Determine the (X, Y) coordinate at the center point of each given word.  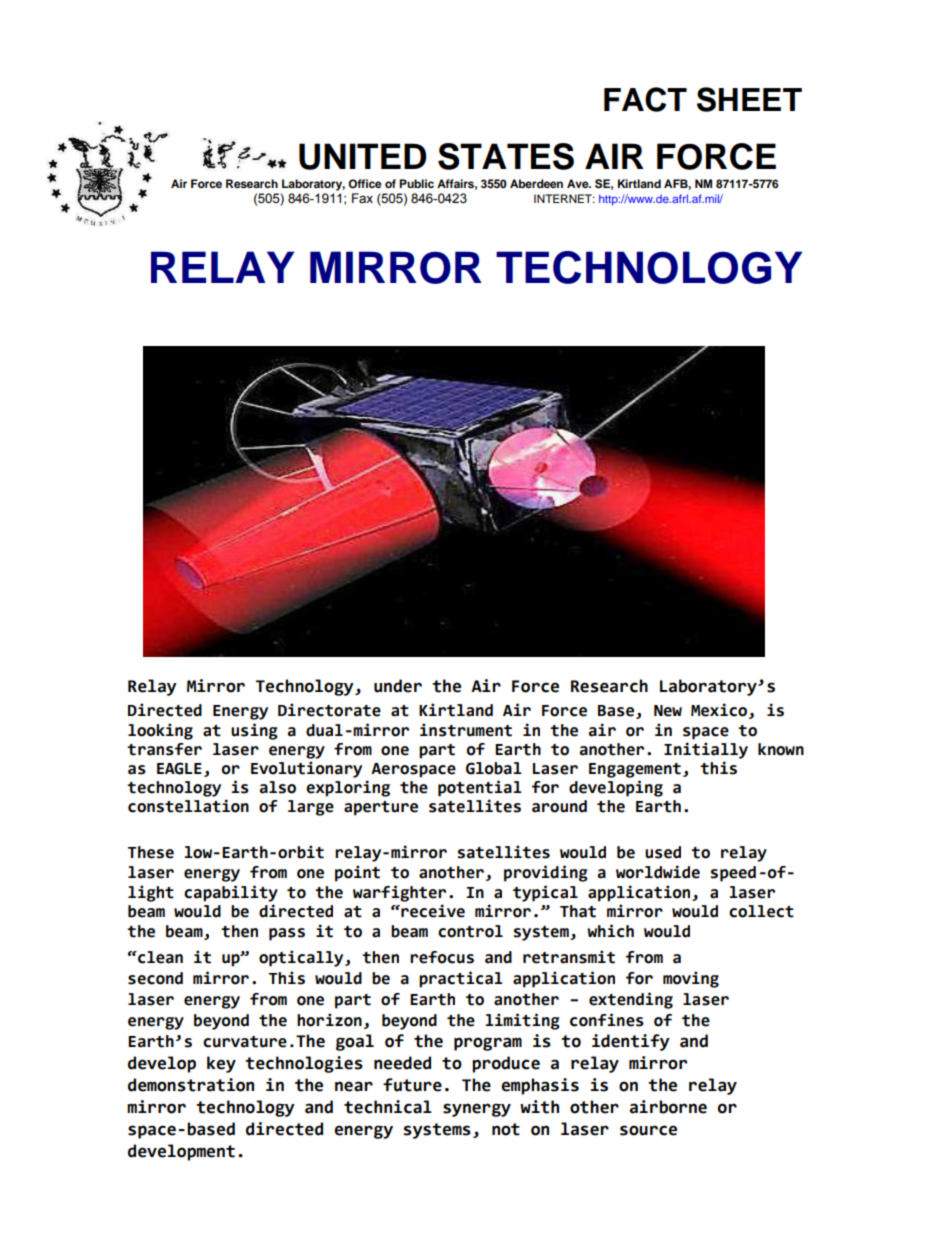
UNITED (362, 156)
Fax (362, 198)
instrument (466, 730)
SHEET (749, 99)
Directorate (329, 710)
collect (761, 911)
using (254, 731)
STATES (506, 156)
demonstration (191, 1085)
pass (287, 934)
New (668, 711)
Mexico (719, 710)
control (470, 931)
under (398, 686)
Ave (579, 183)
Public (416, 183)
